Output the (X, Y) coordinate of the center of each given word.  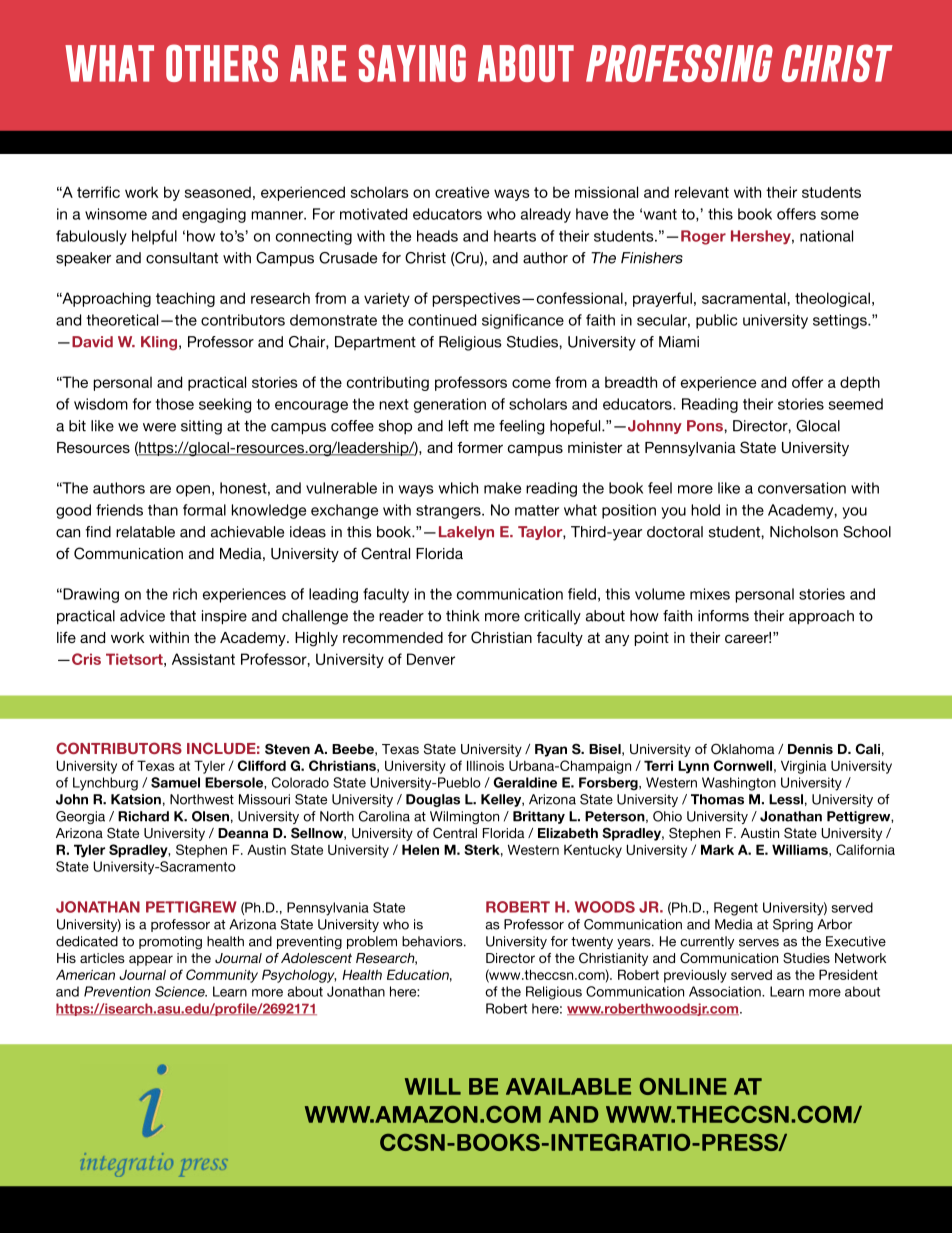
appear (151, 960)
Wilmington (464, 817)
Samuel (175, 782)
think (463, 616)
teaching (185, 299)
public (716, 321)
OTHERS (222, 63)
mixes (710, 594)
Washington (739, 784)
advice (142, 616)
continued (442, 320)
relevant (702, 192)
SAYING (412, 63)
